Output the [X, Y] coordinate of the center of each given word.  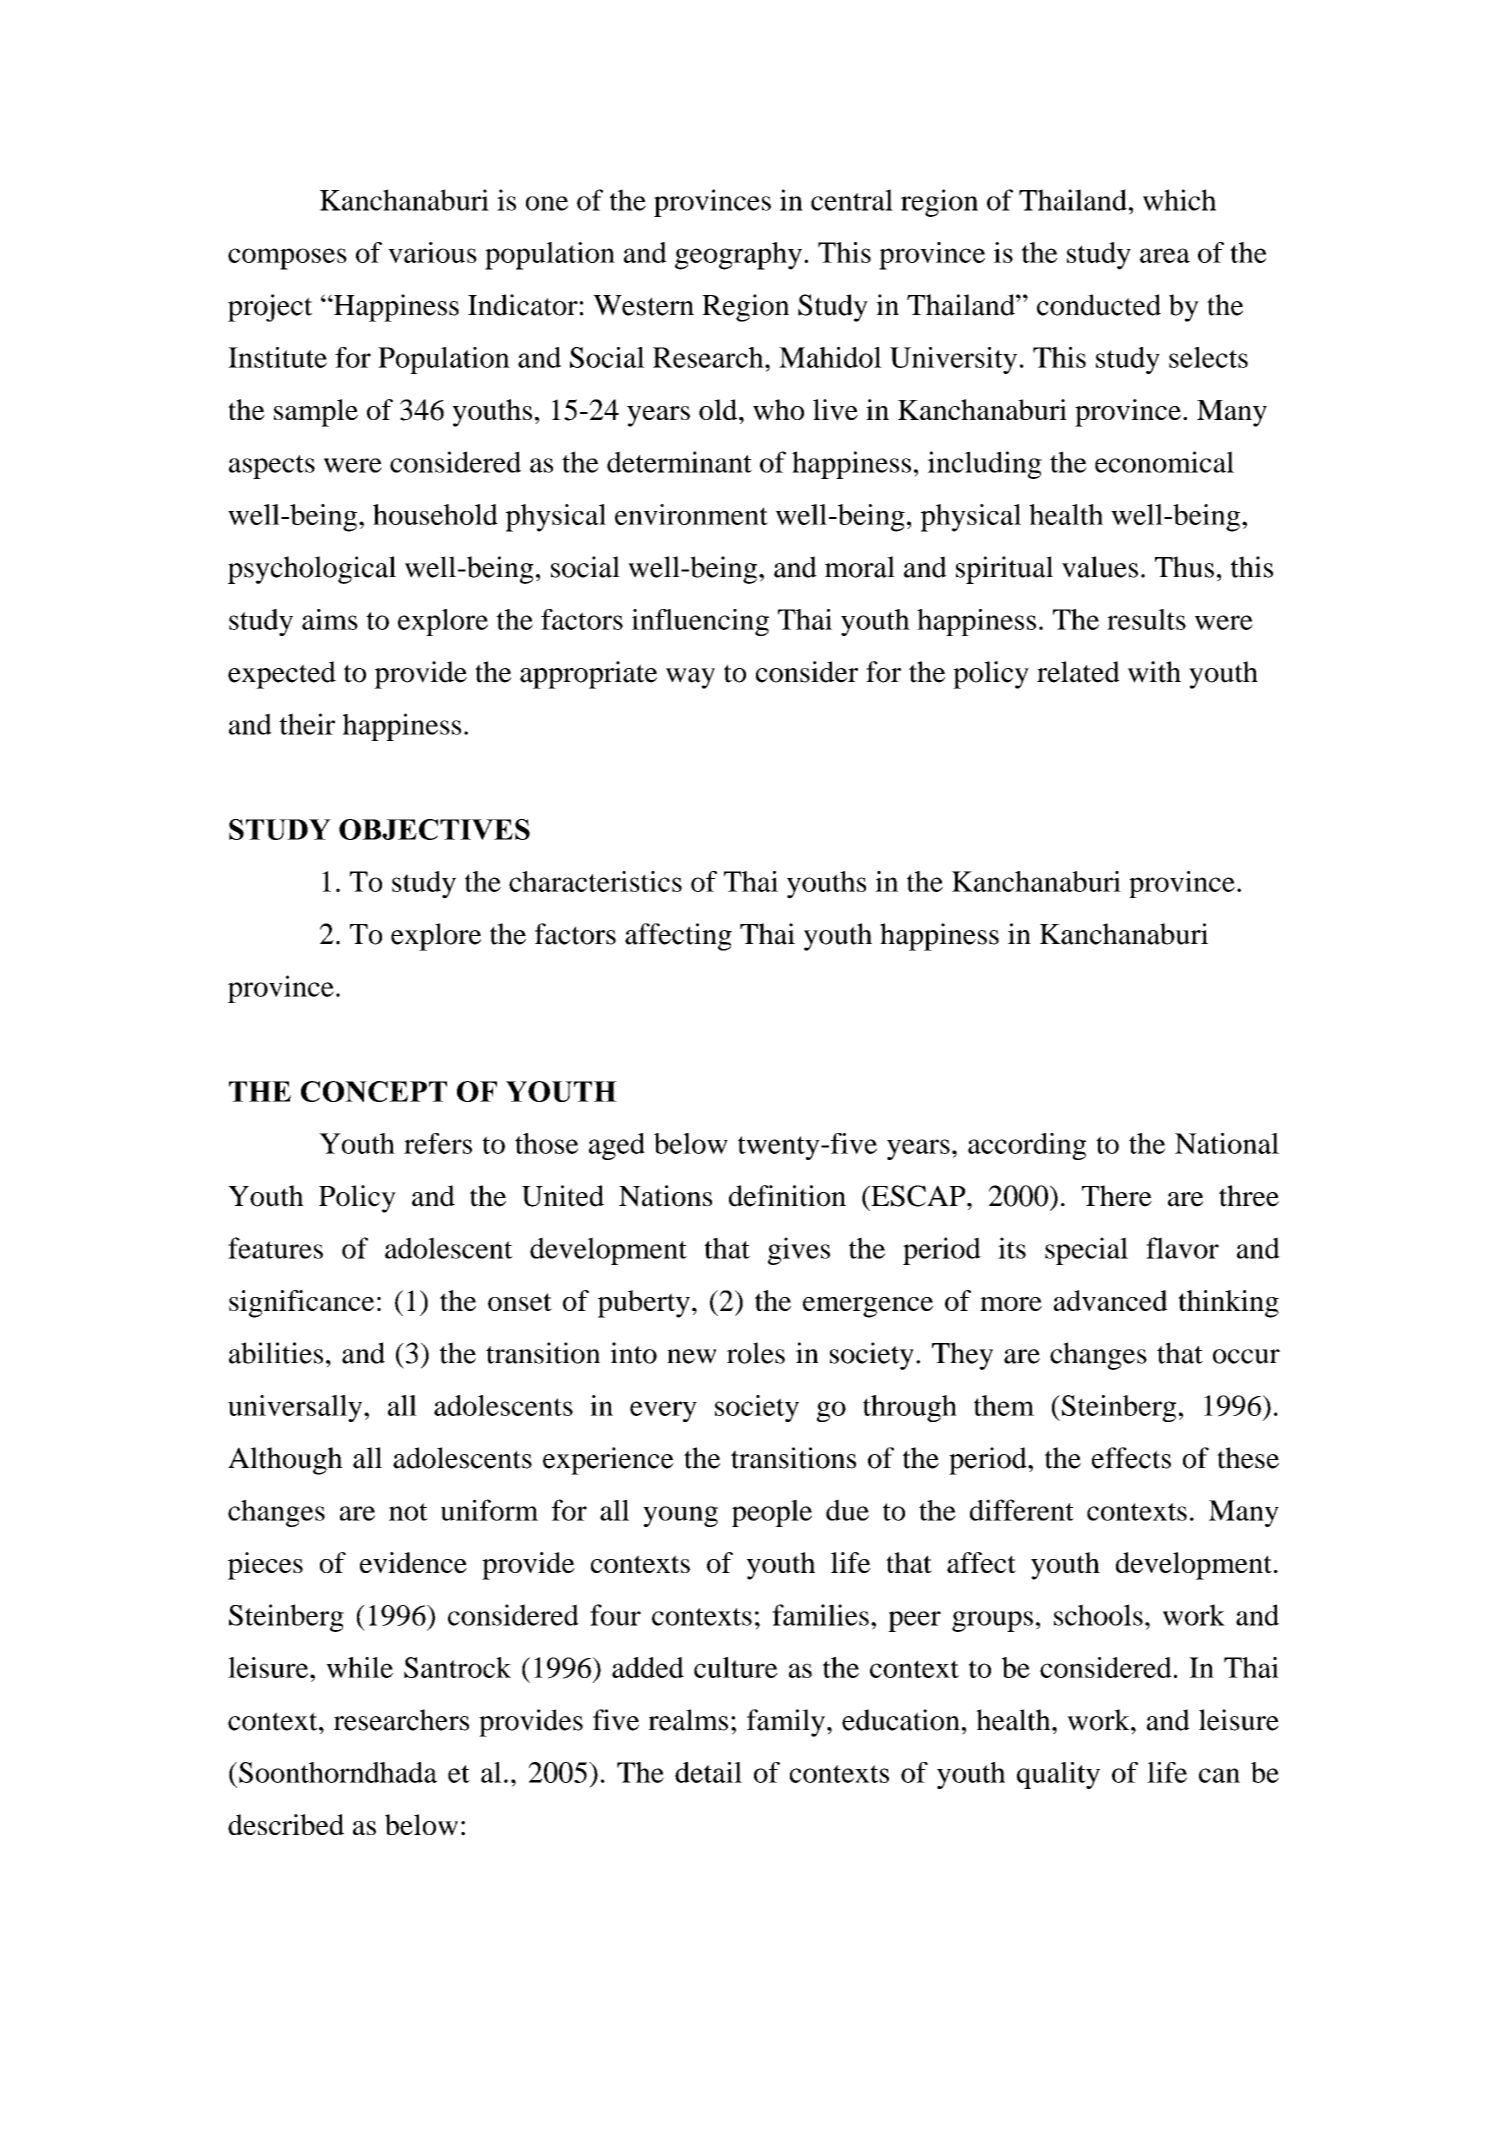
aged [617, 1146]
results [1146, 619]
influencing [700, 622]
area [1165, 255]
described [286, 1824]
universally [296, 1408]
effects [1131, 1458]
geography [738, 256]
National [1227, 1143]
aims [330, 619]
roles [756, 1353]
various [432, 252]
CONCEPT [374, 1091]
